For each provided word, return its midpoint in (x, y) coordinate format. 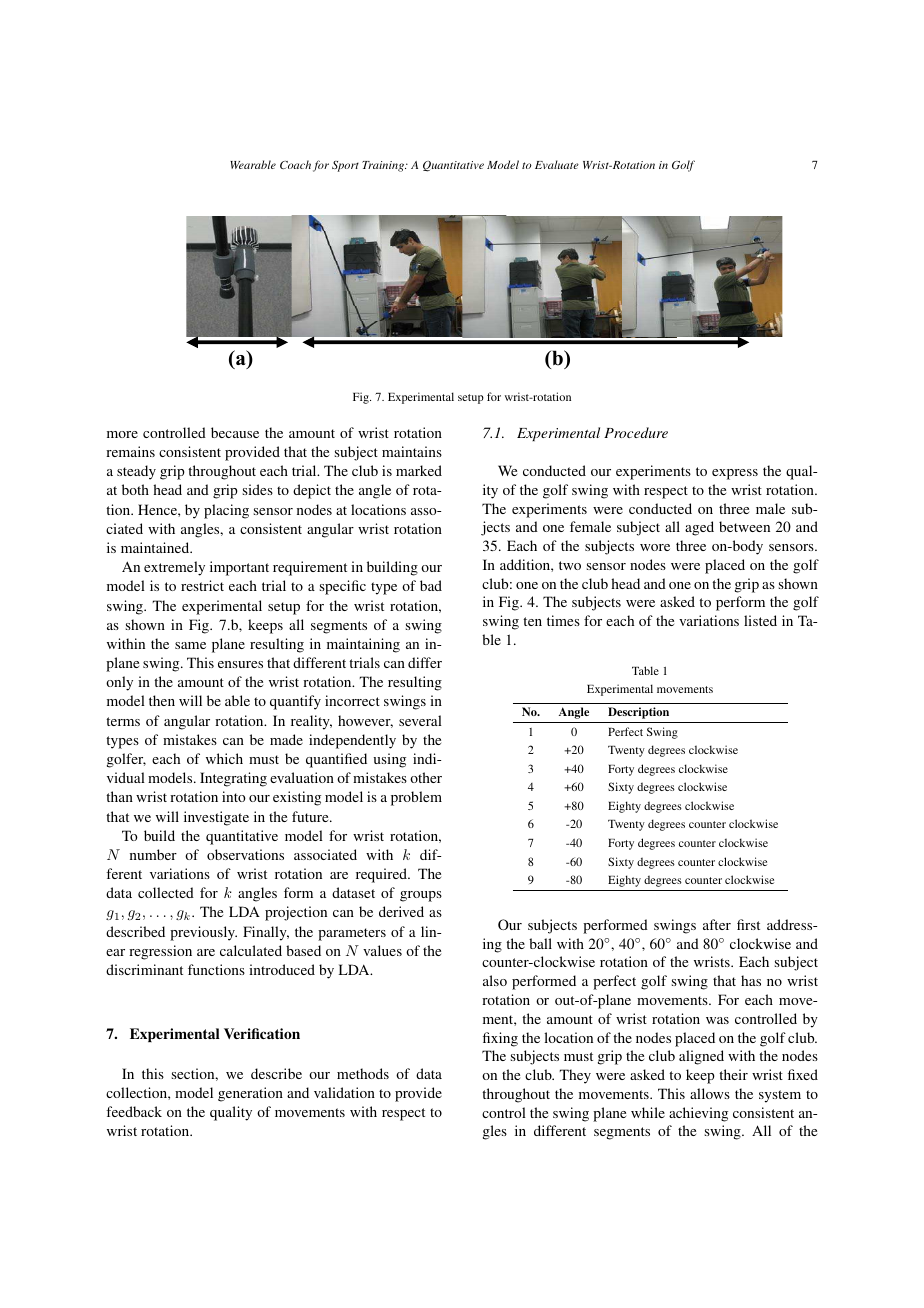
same (190, 645)
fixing (500, 1039)
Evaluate (557, 164)
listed (760, 620)
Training (384, 166)
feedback (134, 1111)
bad (431, 585)
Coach (295, 164)
